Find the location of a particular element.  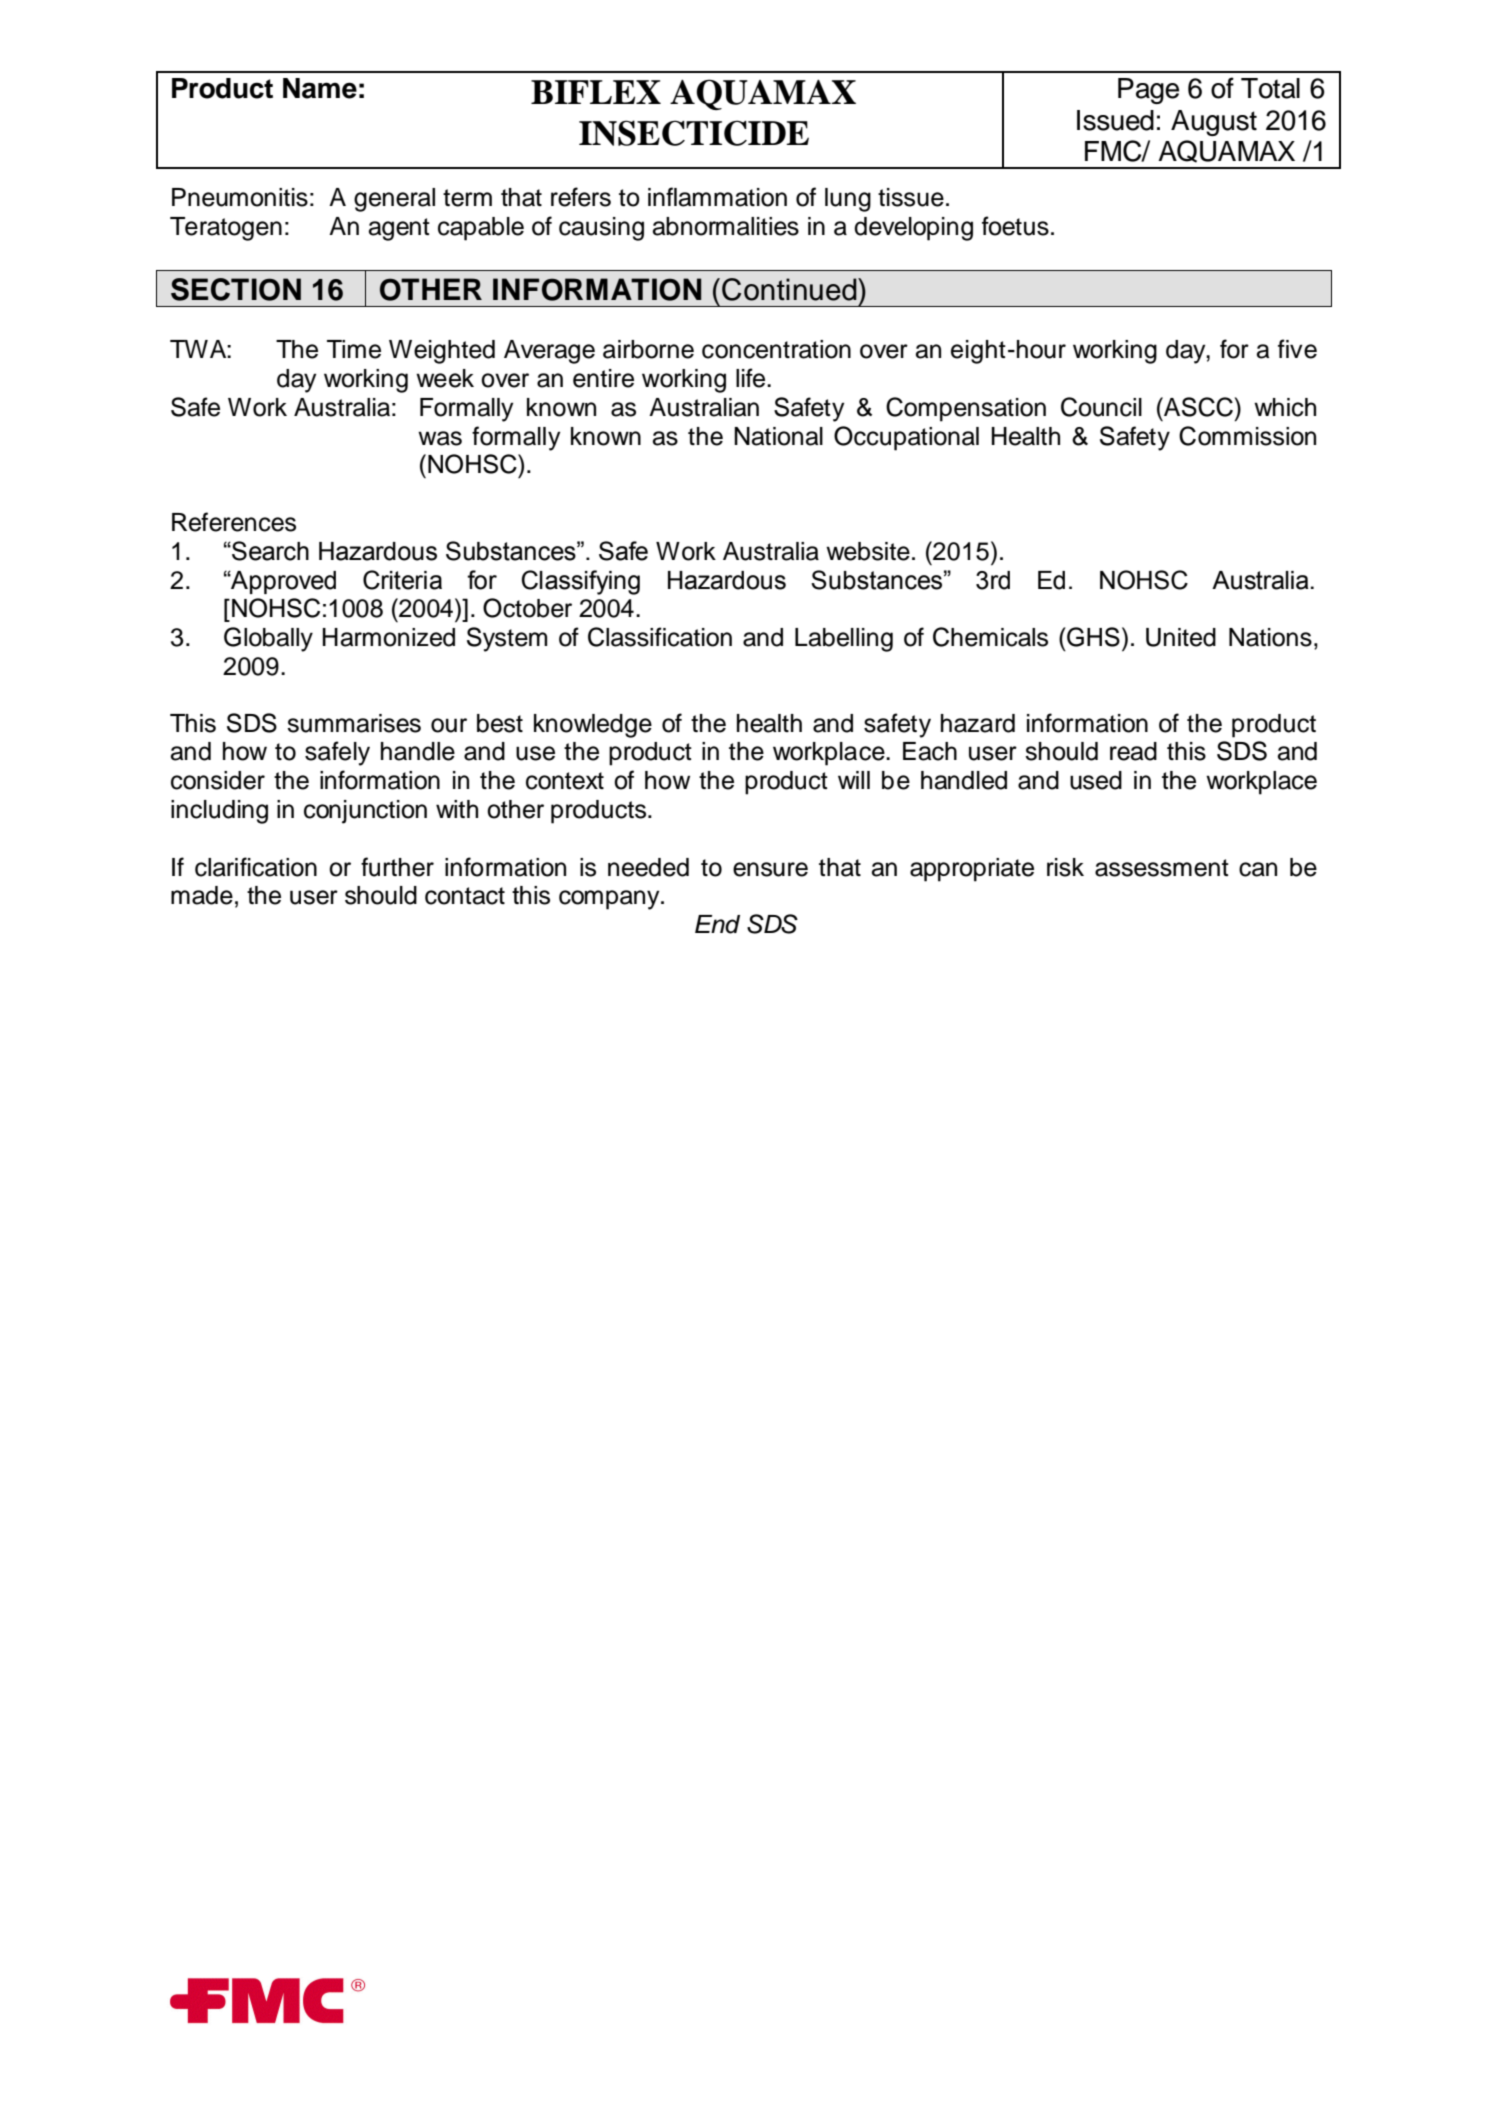

assessment is located at coordinates (1162, 868).
